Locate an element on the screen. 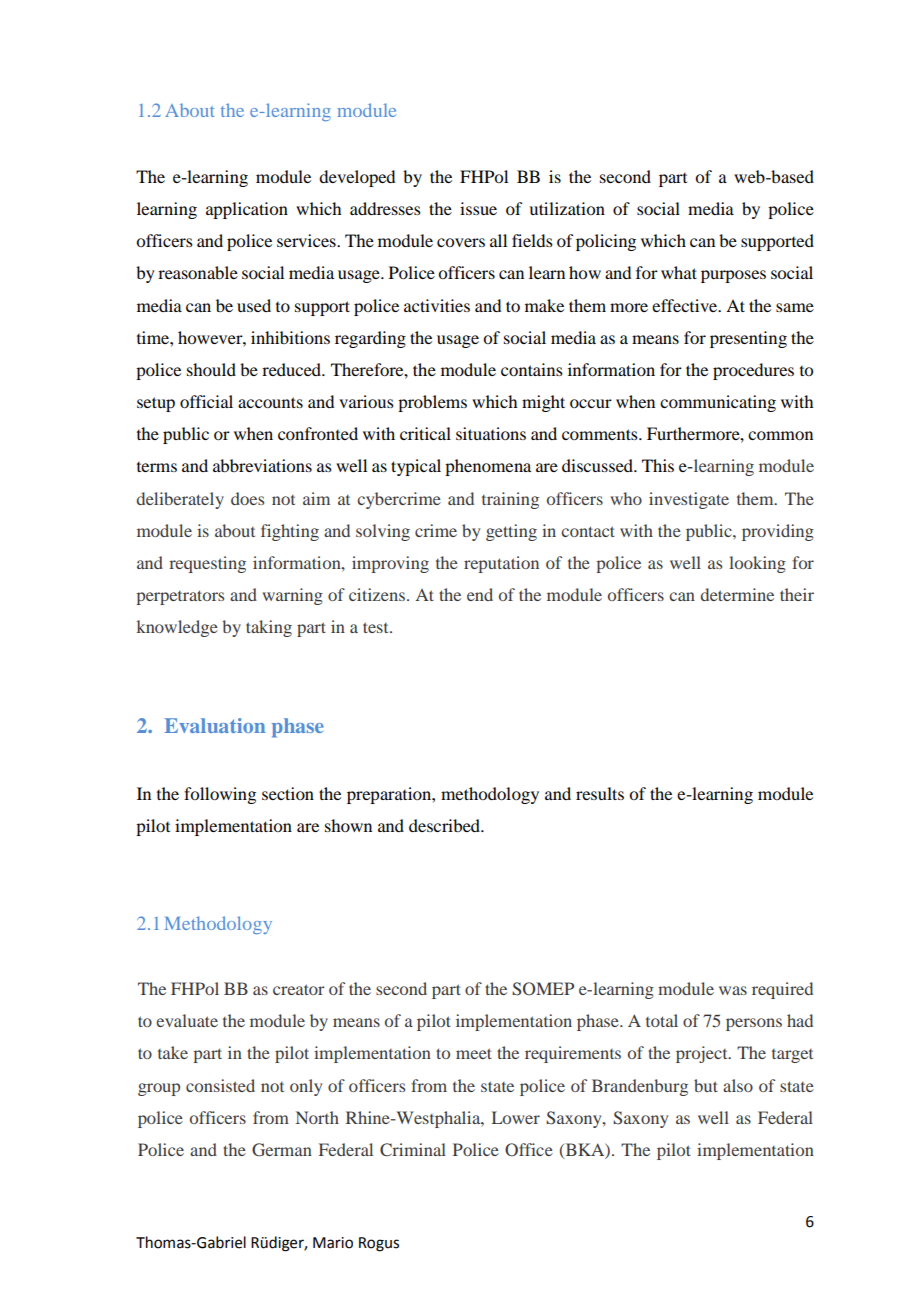 This screenshot has width=924, height=1308. meet is located at coordinates (474, 1053).
